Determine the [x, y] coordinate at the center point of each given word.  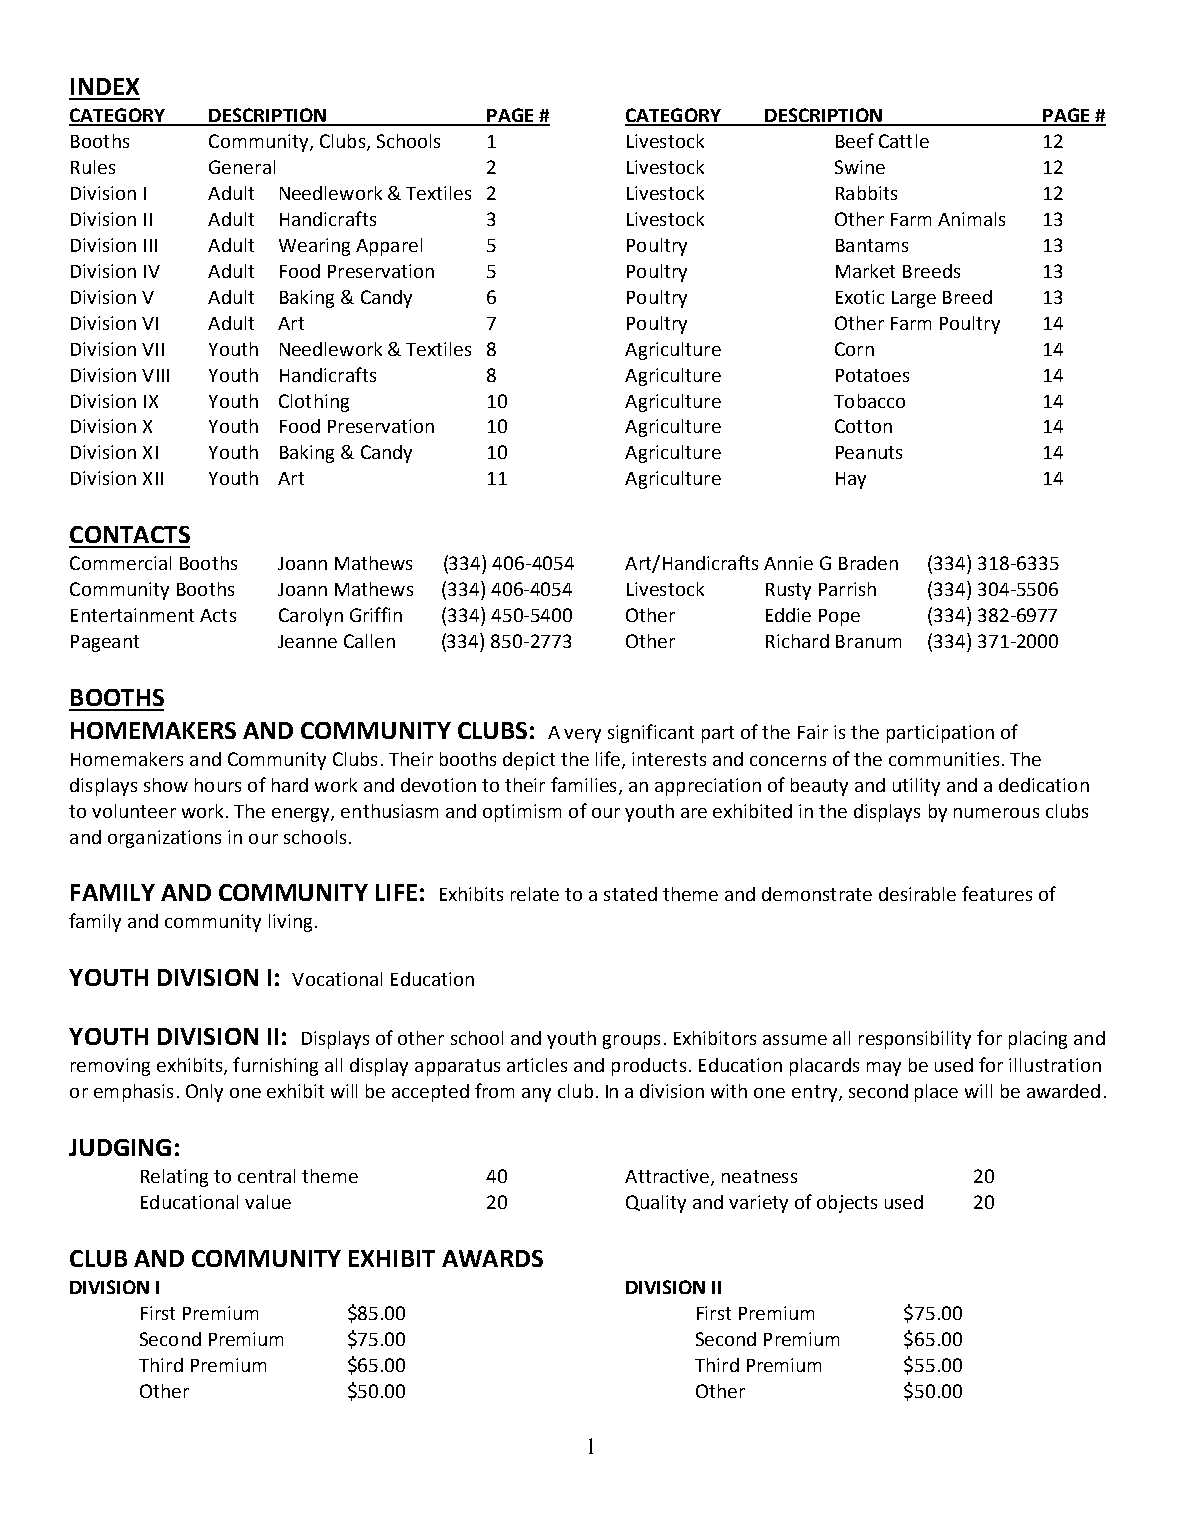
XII [153, 478]
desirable [917, 894]
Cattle [904, 141]
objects [847, 1204]
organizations [164, 839]
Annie [788, 563]
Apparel [389, 247]
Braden [868, 563]
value [268, 1202]
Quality [656, 1204]
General [242, 167]
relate [535, 894]
